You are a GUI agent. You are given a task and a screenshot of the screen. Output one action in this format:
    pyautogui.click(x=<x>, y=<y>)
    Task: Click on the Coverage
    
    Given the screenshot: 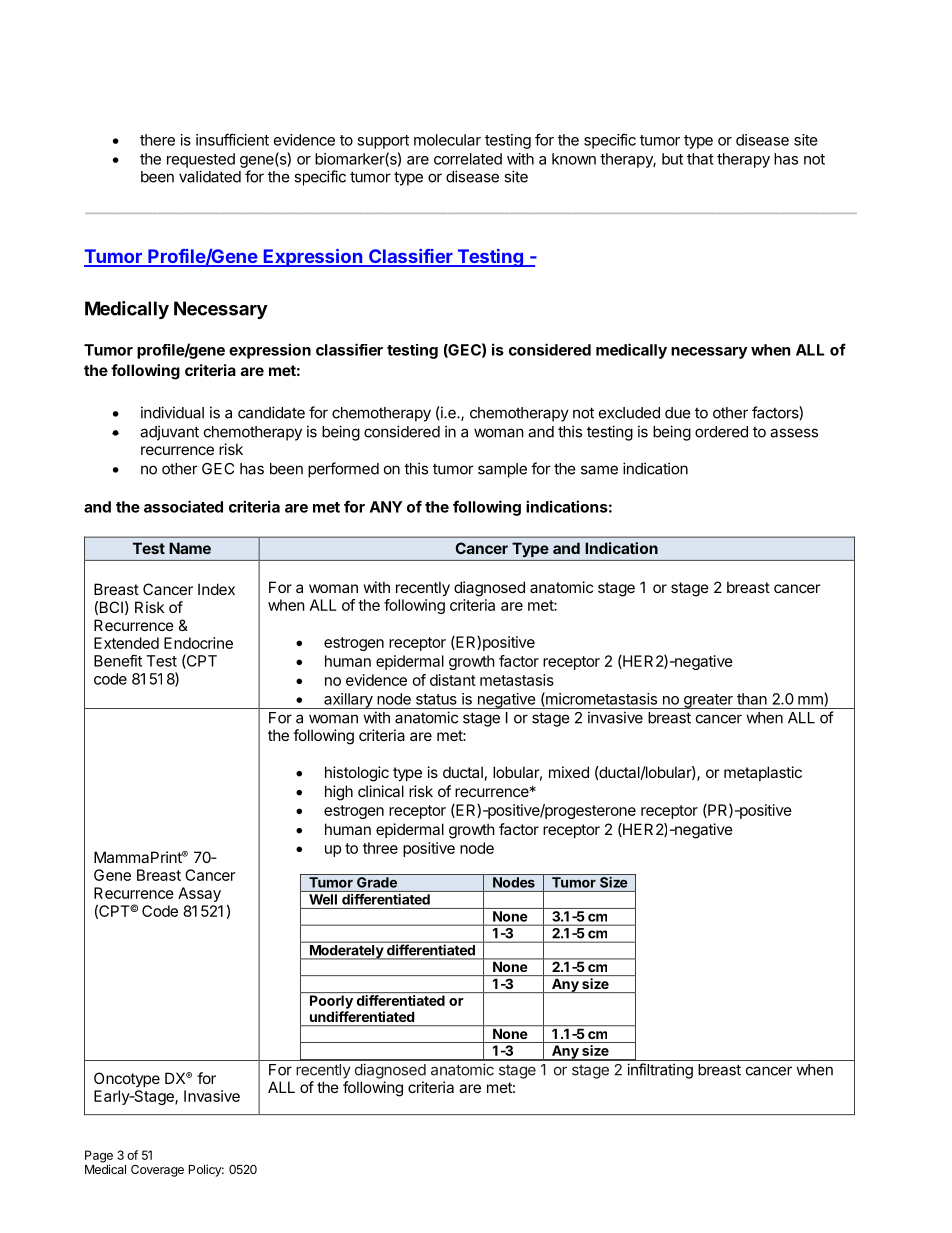 What is the action you would take?
    pyautogui.click(x=157, y=1171)
